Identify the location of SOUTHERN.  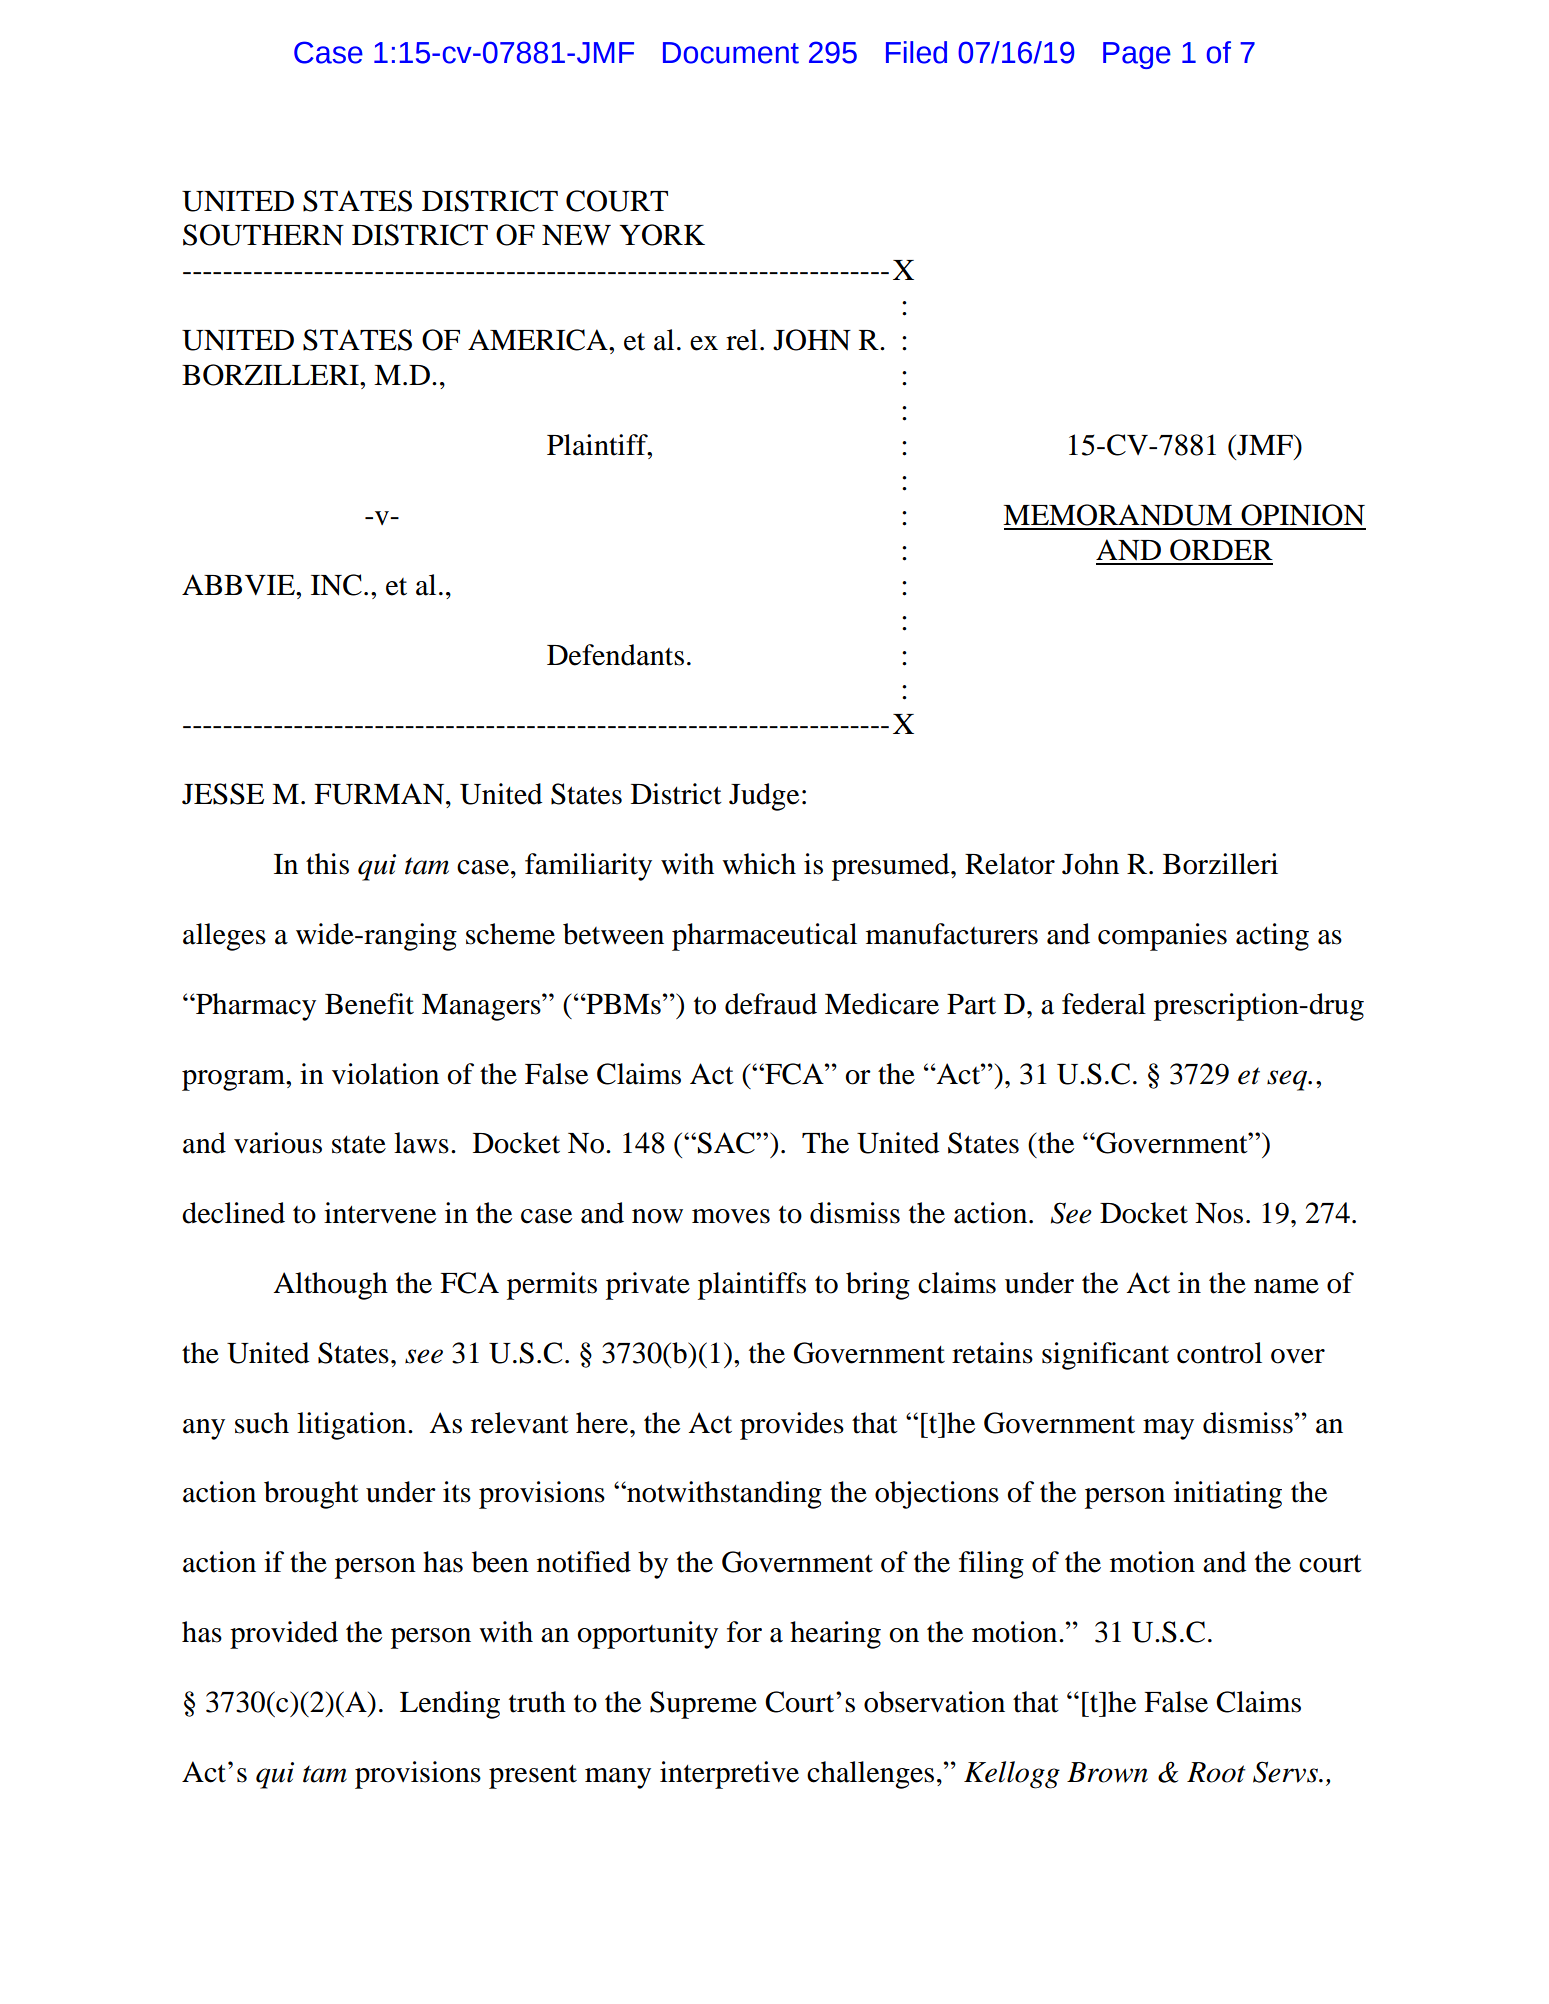
(263, 235).
